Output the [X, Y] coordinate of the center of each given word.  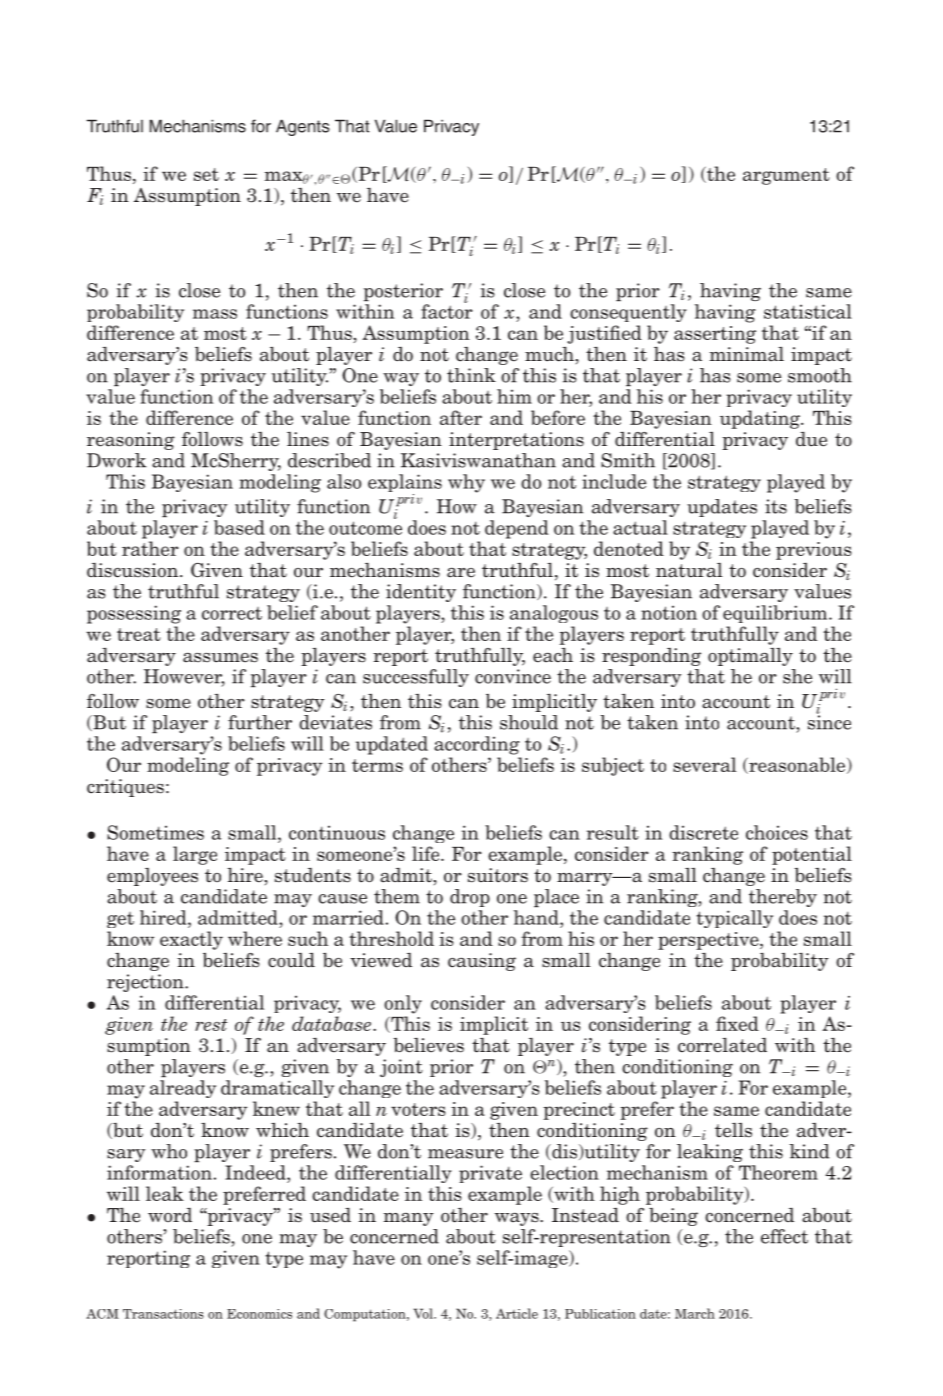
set [206, 174]
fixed [737, 1023]
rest [211, 1025]
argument [786, 176]
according [477, 745]
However [184, 677]
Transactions [163, 1314]
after [461, 417]
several [704, 764]
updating [761, 419]
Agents [303, 127]
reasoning [131, 441]
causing [482, 962]
